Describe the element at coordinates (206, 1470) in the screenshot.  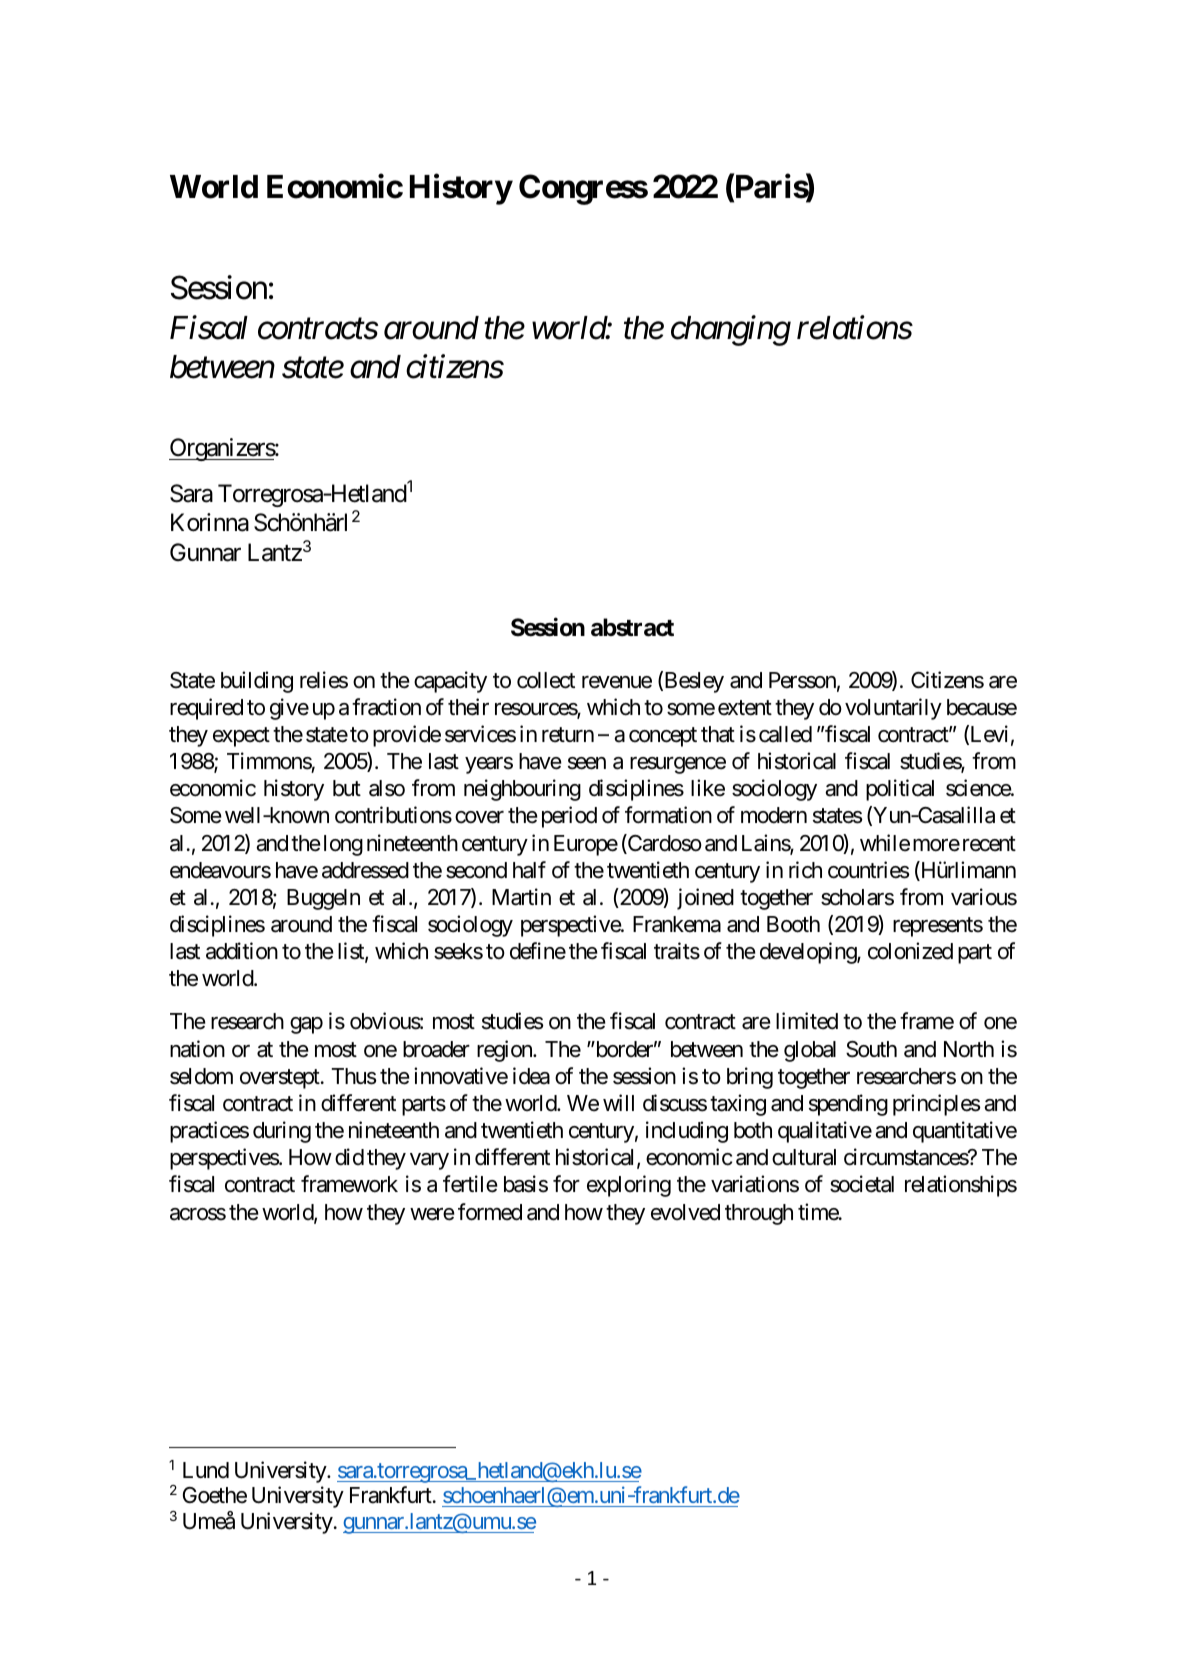
I see `Lund` at that location.
